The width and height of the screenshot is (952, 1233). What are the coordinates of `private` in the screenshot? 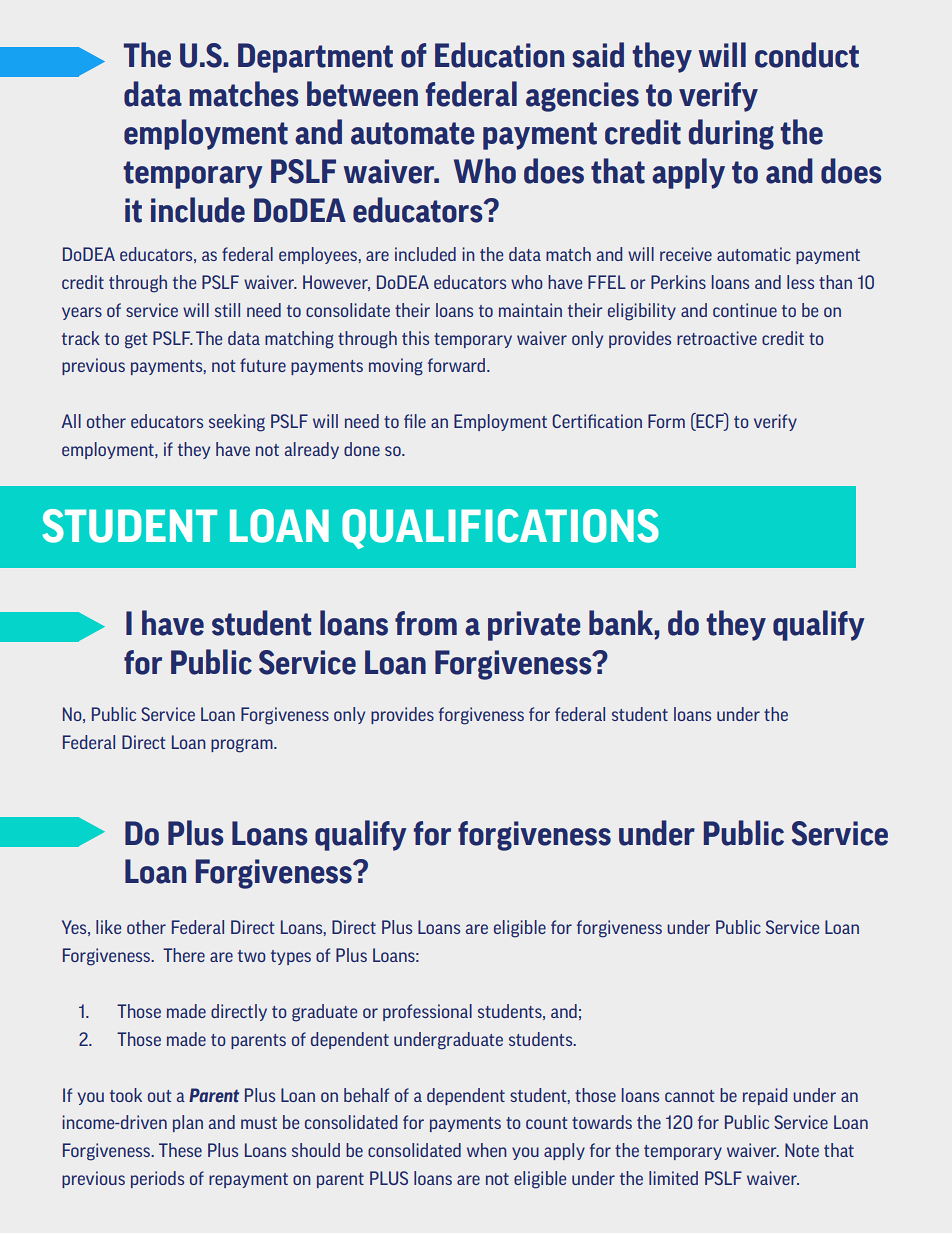 It's located at (534, 626).
